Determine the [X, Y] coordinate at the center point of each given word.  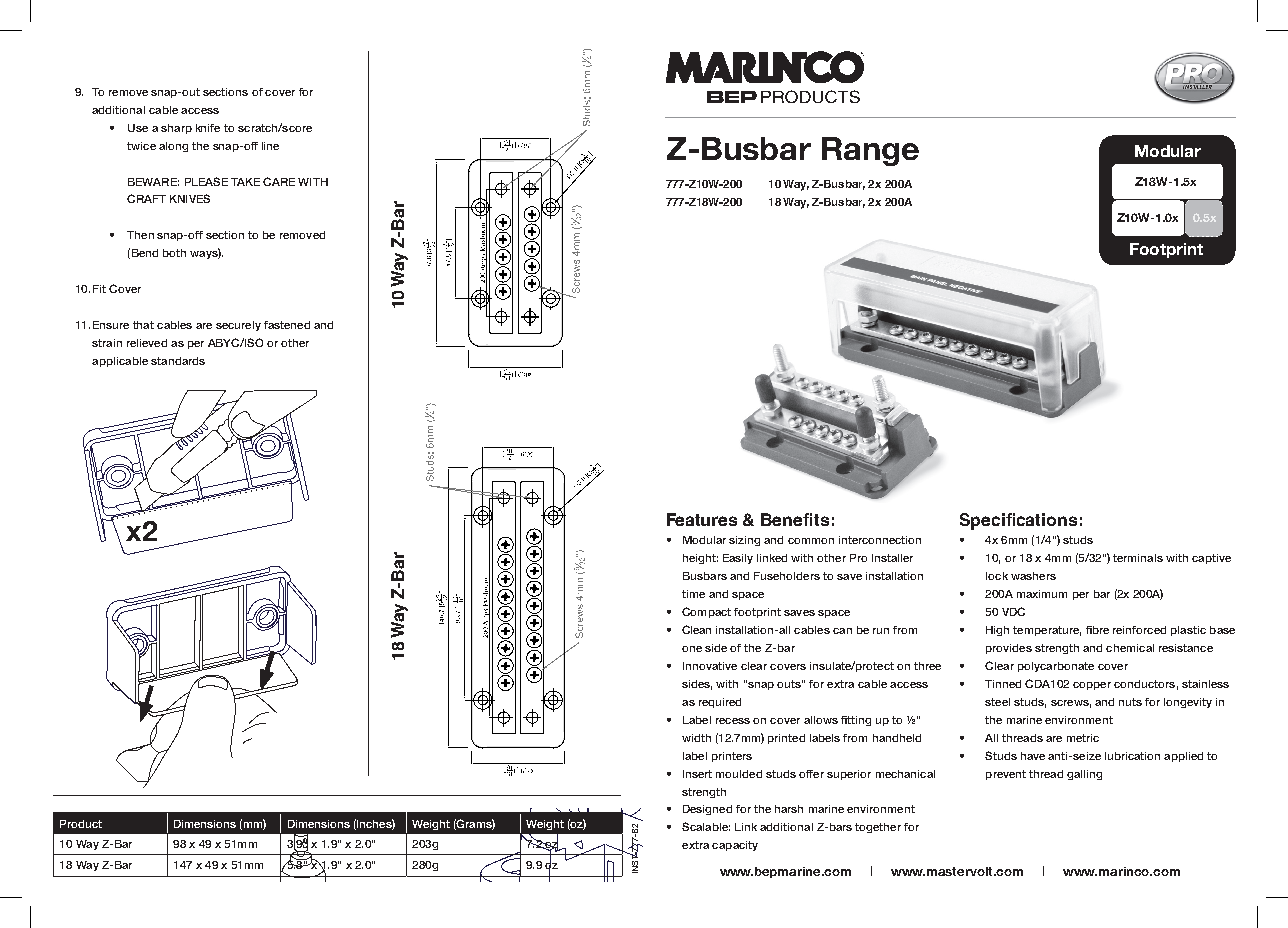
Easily [738, 559]
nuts [1130, 702]
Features [702, 519]
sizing [744, 541]
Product [81, 824]
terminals [1138, 558]
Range [870, 151]
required [720, 703]
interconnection [880, 540]
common [811, 541]
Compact [706, 612]
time [693, 594]
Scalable [706, 826]
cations [1047, 519]
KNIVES [190, 198]
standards [178, 361]
